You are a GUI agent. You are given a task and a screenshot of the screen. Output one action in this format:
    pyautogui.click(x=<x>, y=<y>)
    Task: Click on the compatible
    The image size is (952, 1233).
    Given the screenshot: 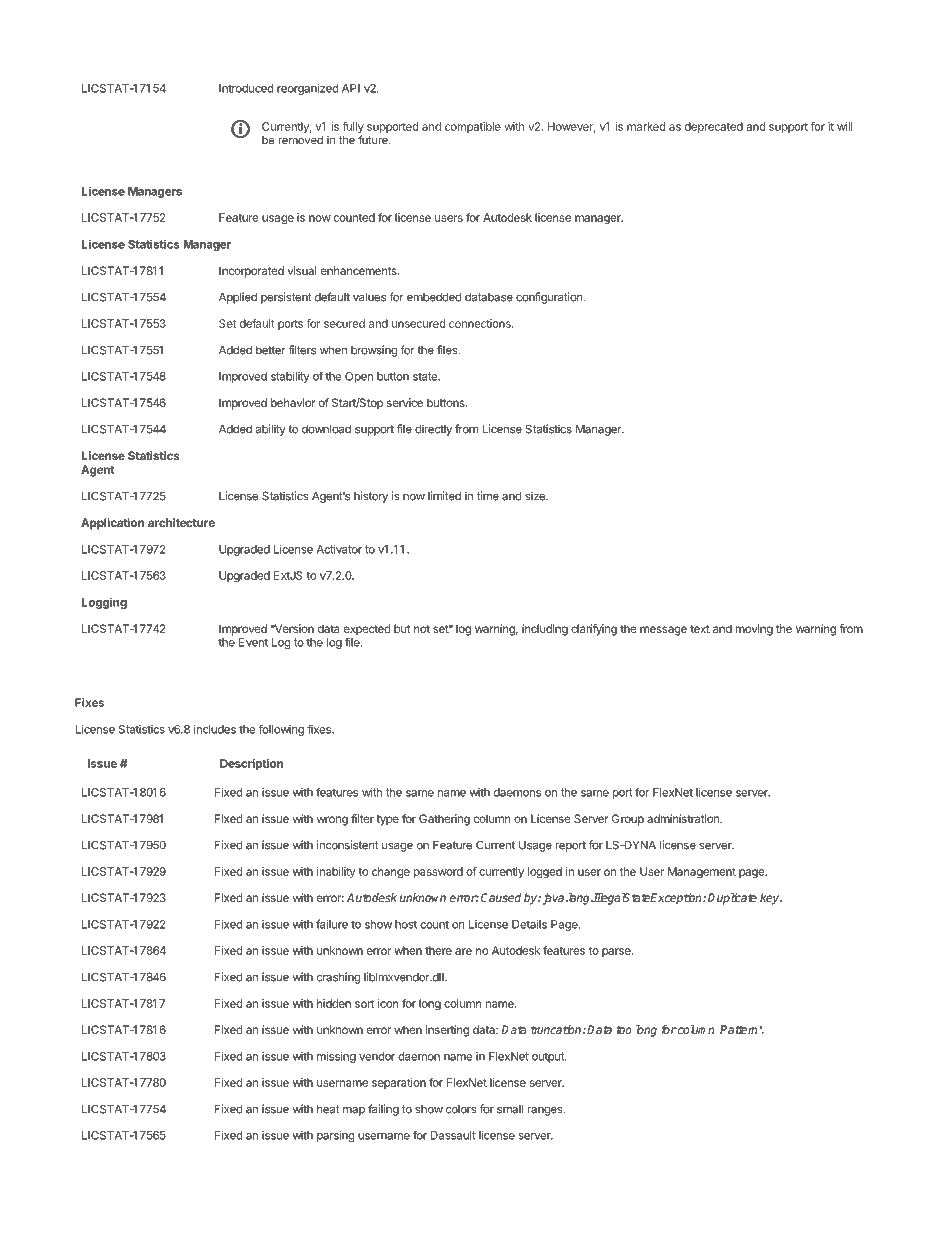 What is the action you would take?
    pyautogui.click(x=473, y=127)
